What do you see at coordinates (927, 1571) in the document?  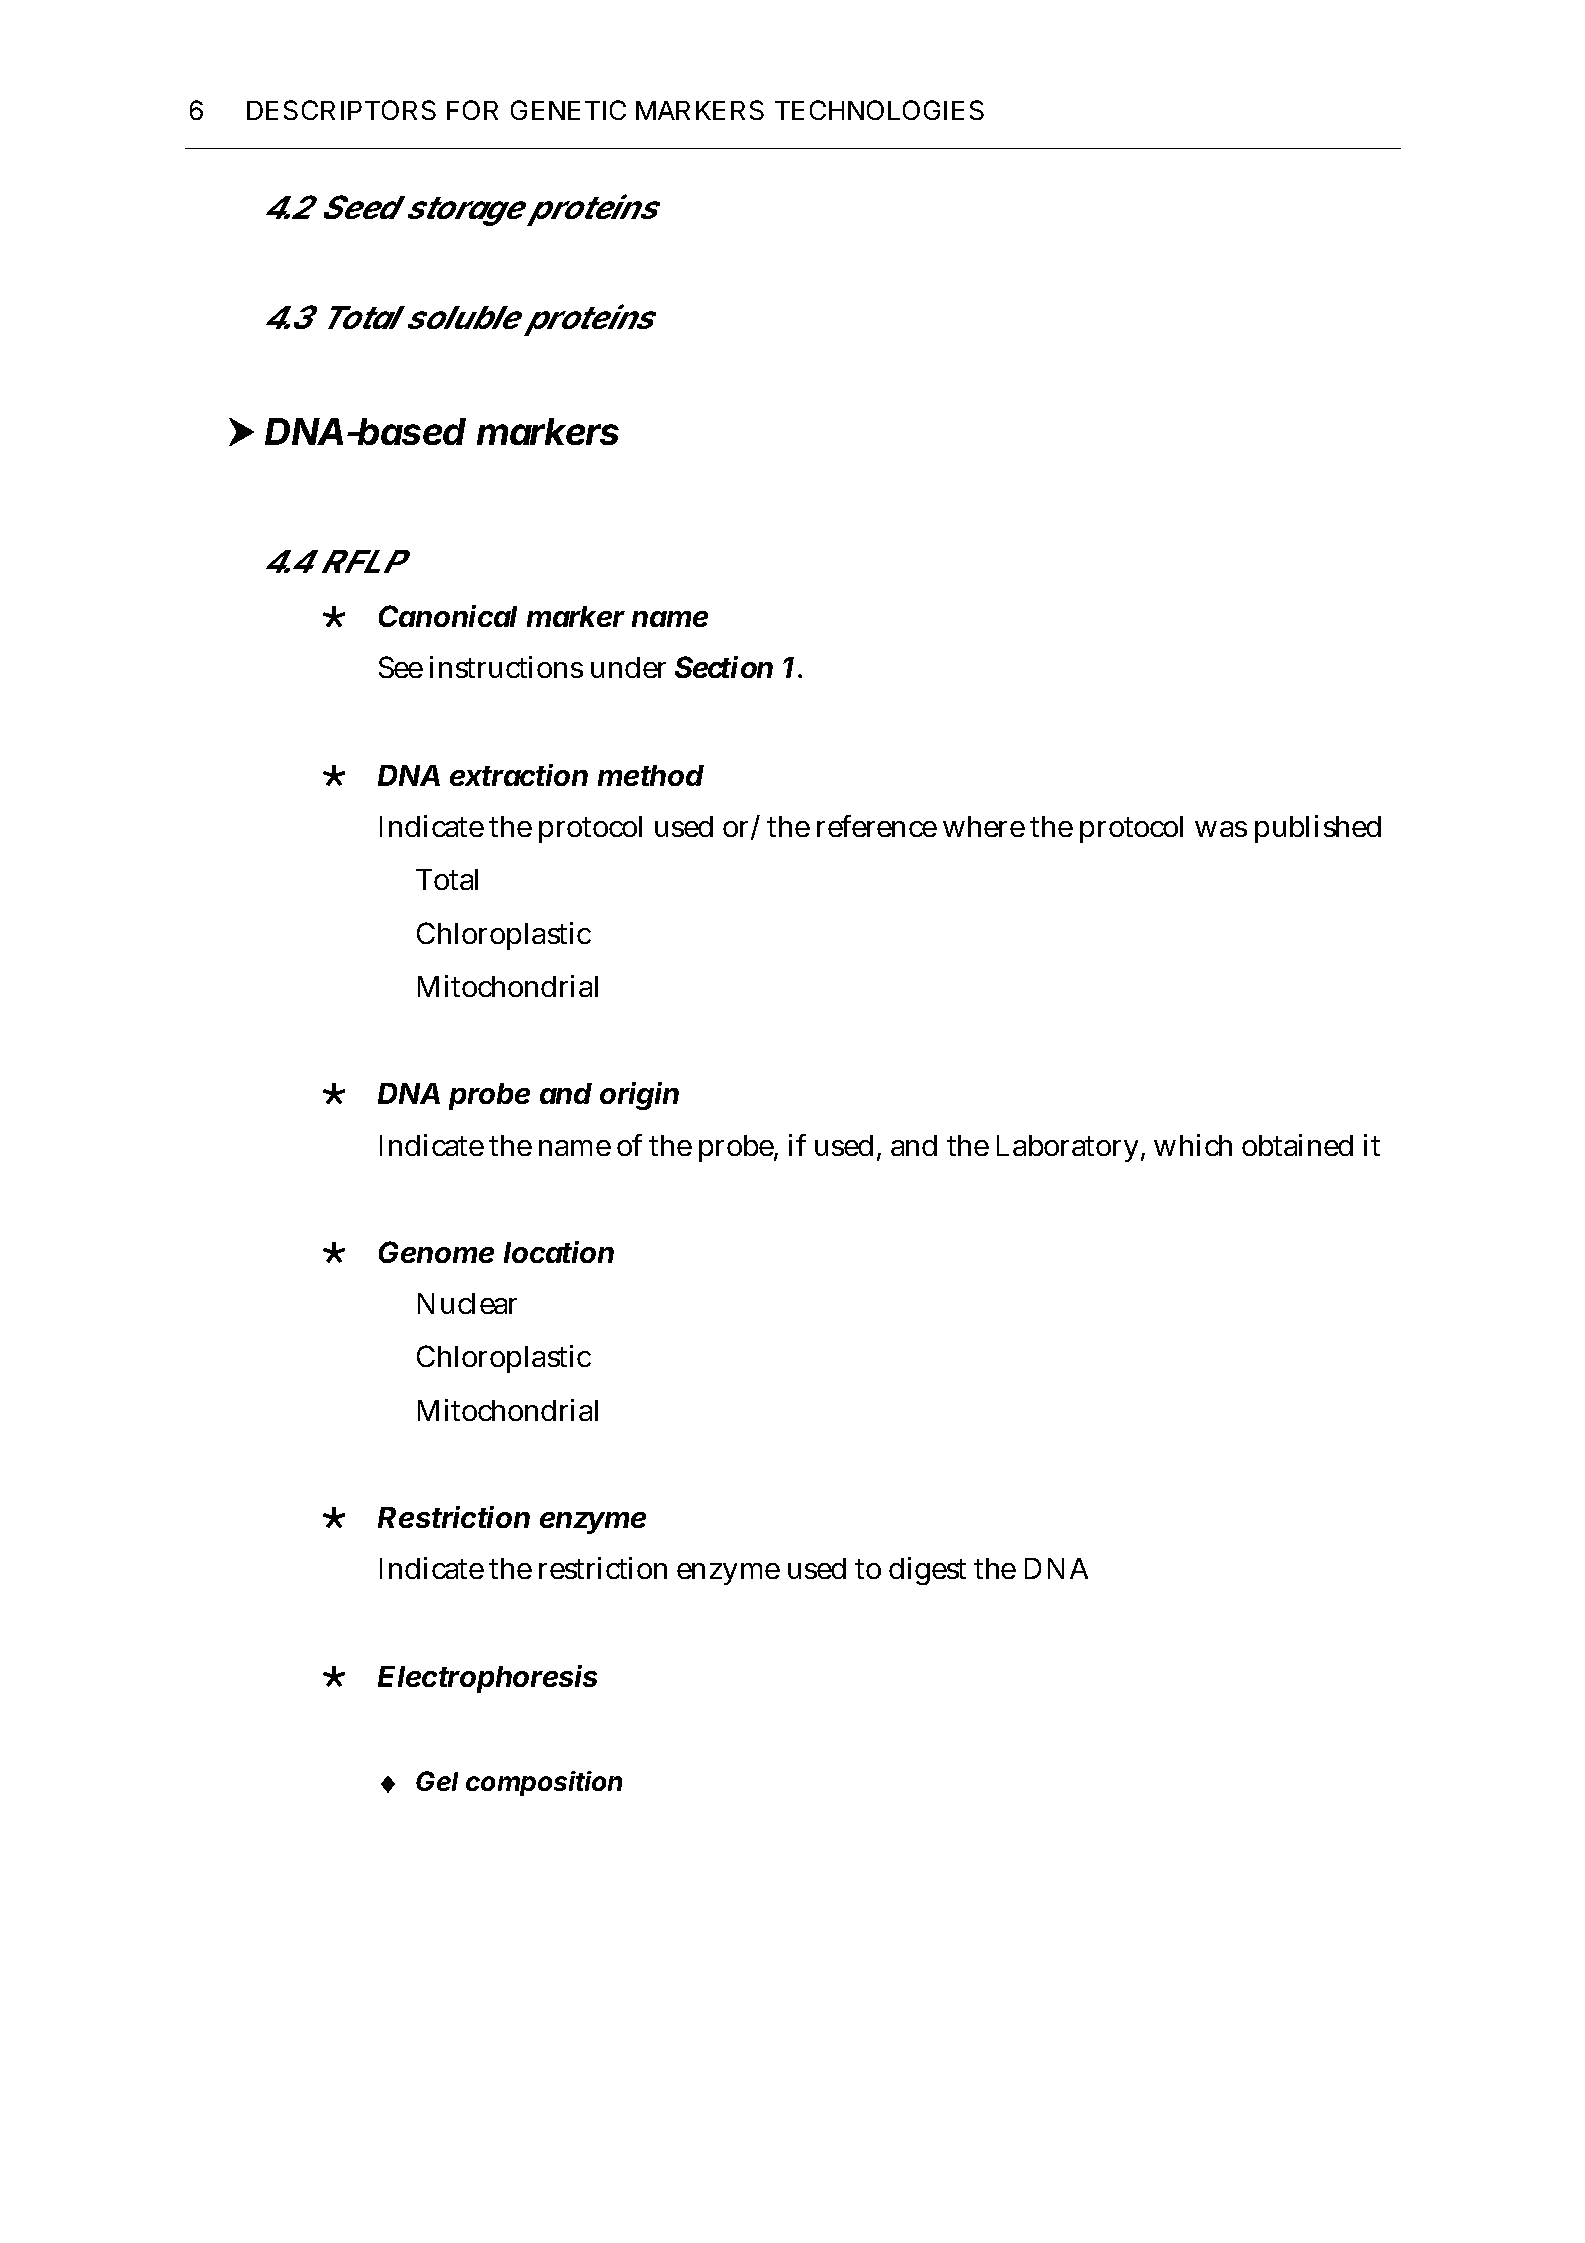 I see `digest` at bounding box center [927, 1571].
